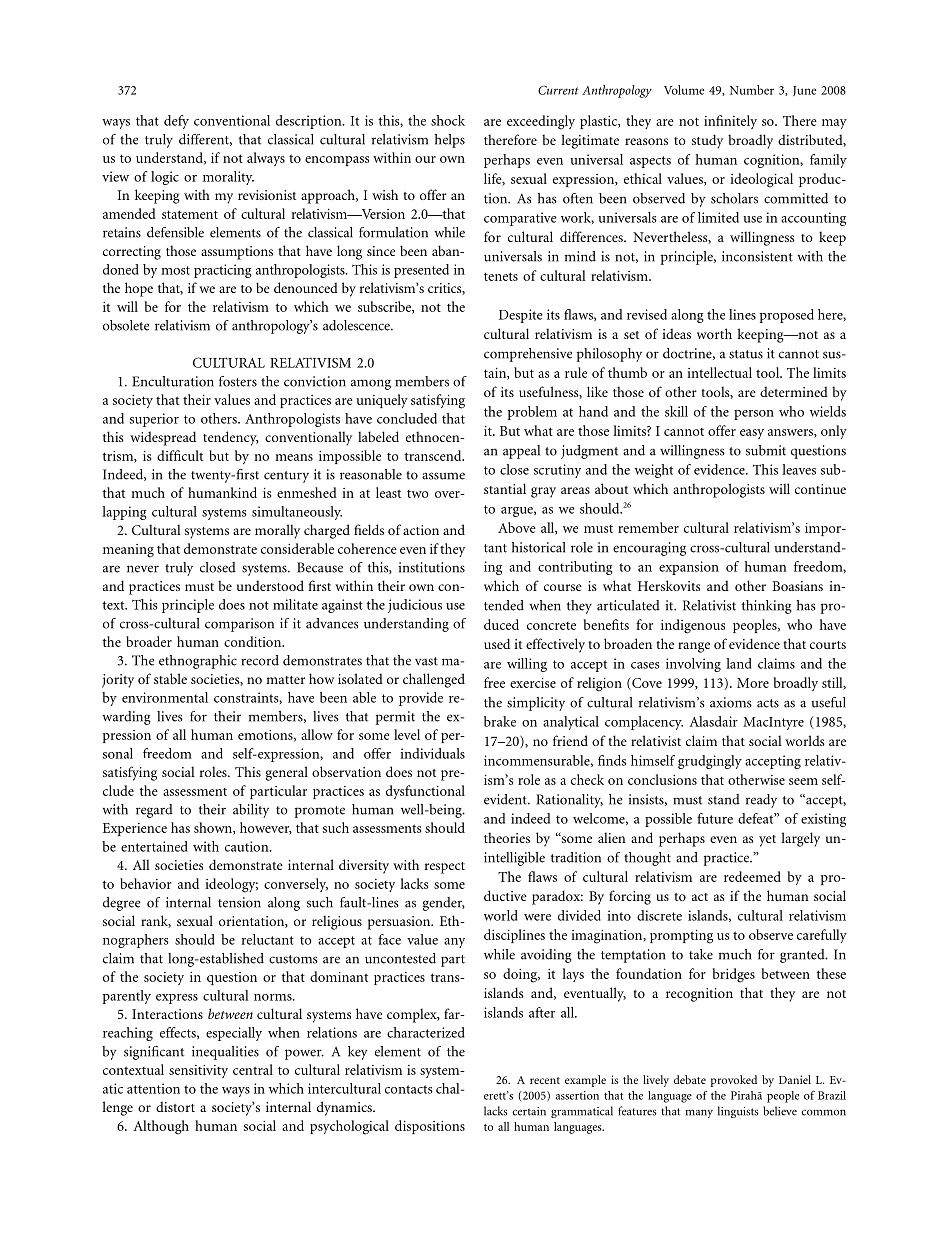 This screenshot has width=952, height=1233. Describe the element at coordinates (738, 1112) in the screenshot. I see `linguists` at that location.
